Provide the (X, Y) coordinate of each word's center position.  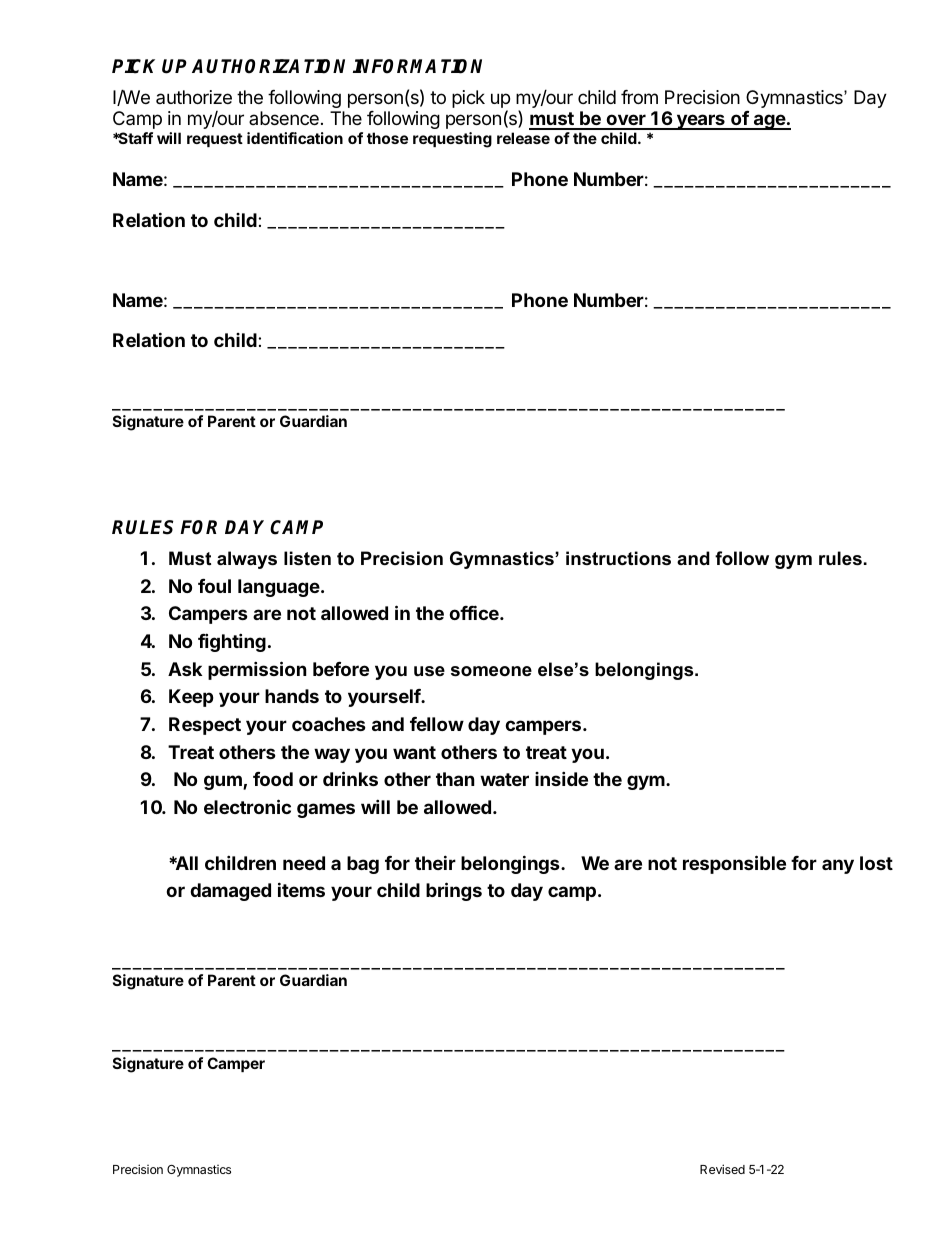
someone (491, 671)
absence (284, 118)
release (523, 138)
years (700, 122)
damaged (230, 892)
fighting (232, 642)
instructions (618, 558)
